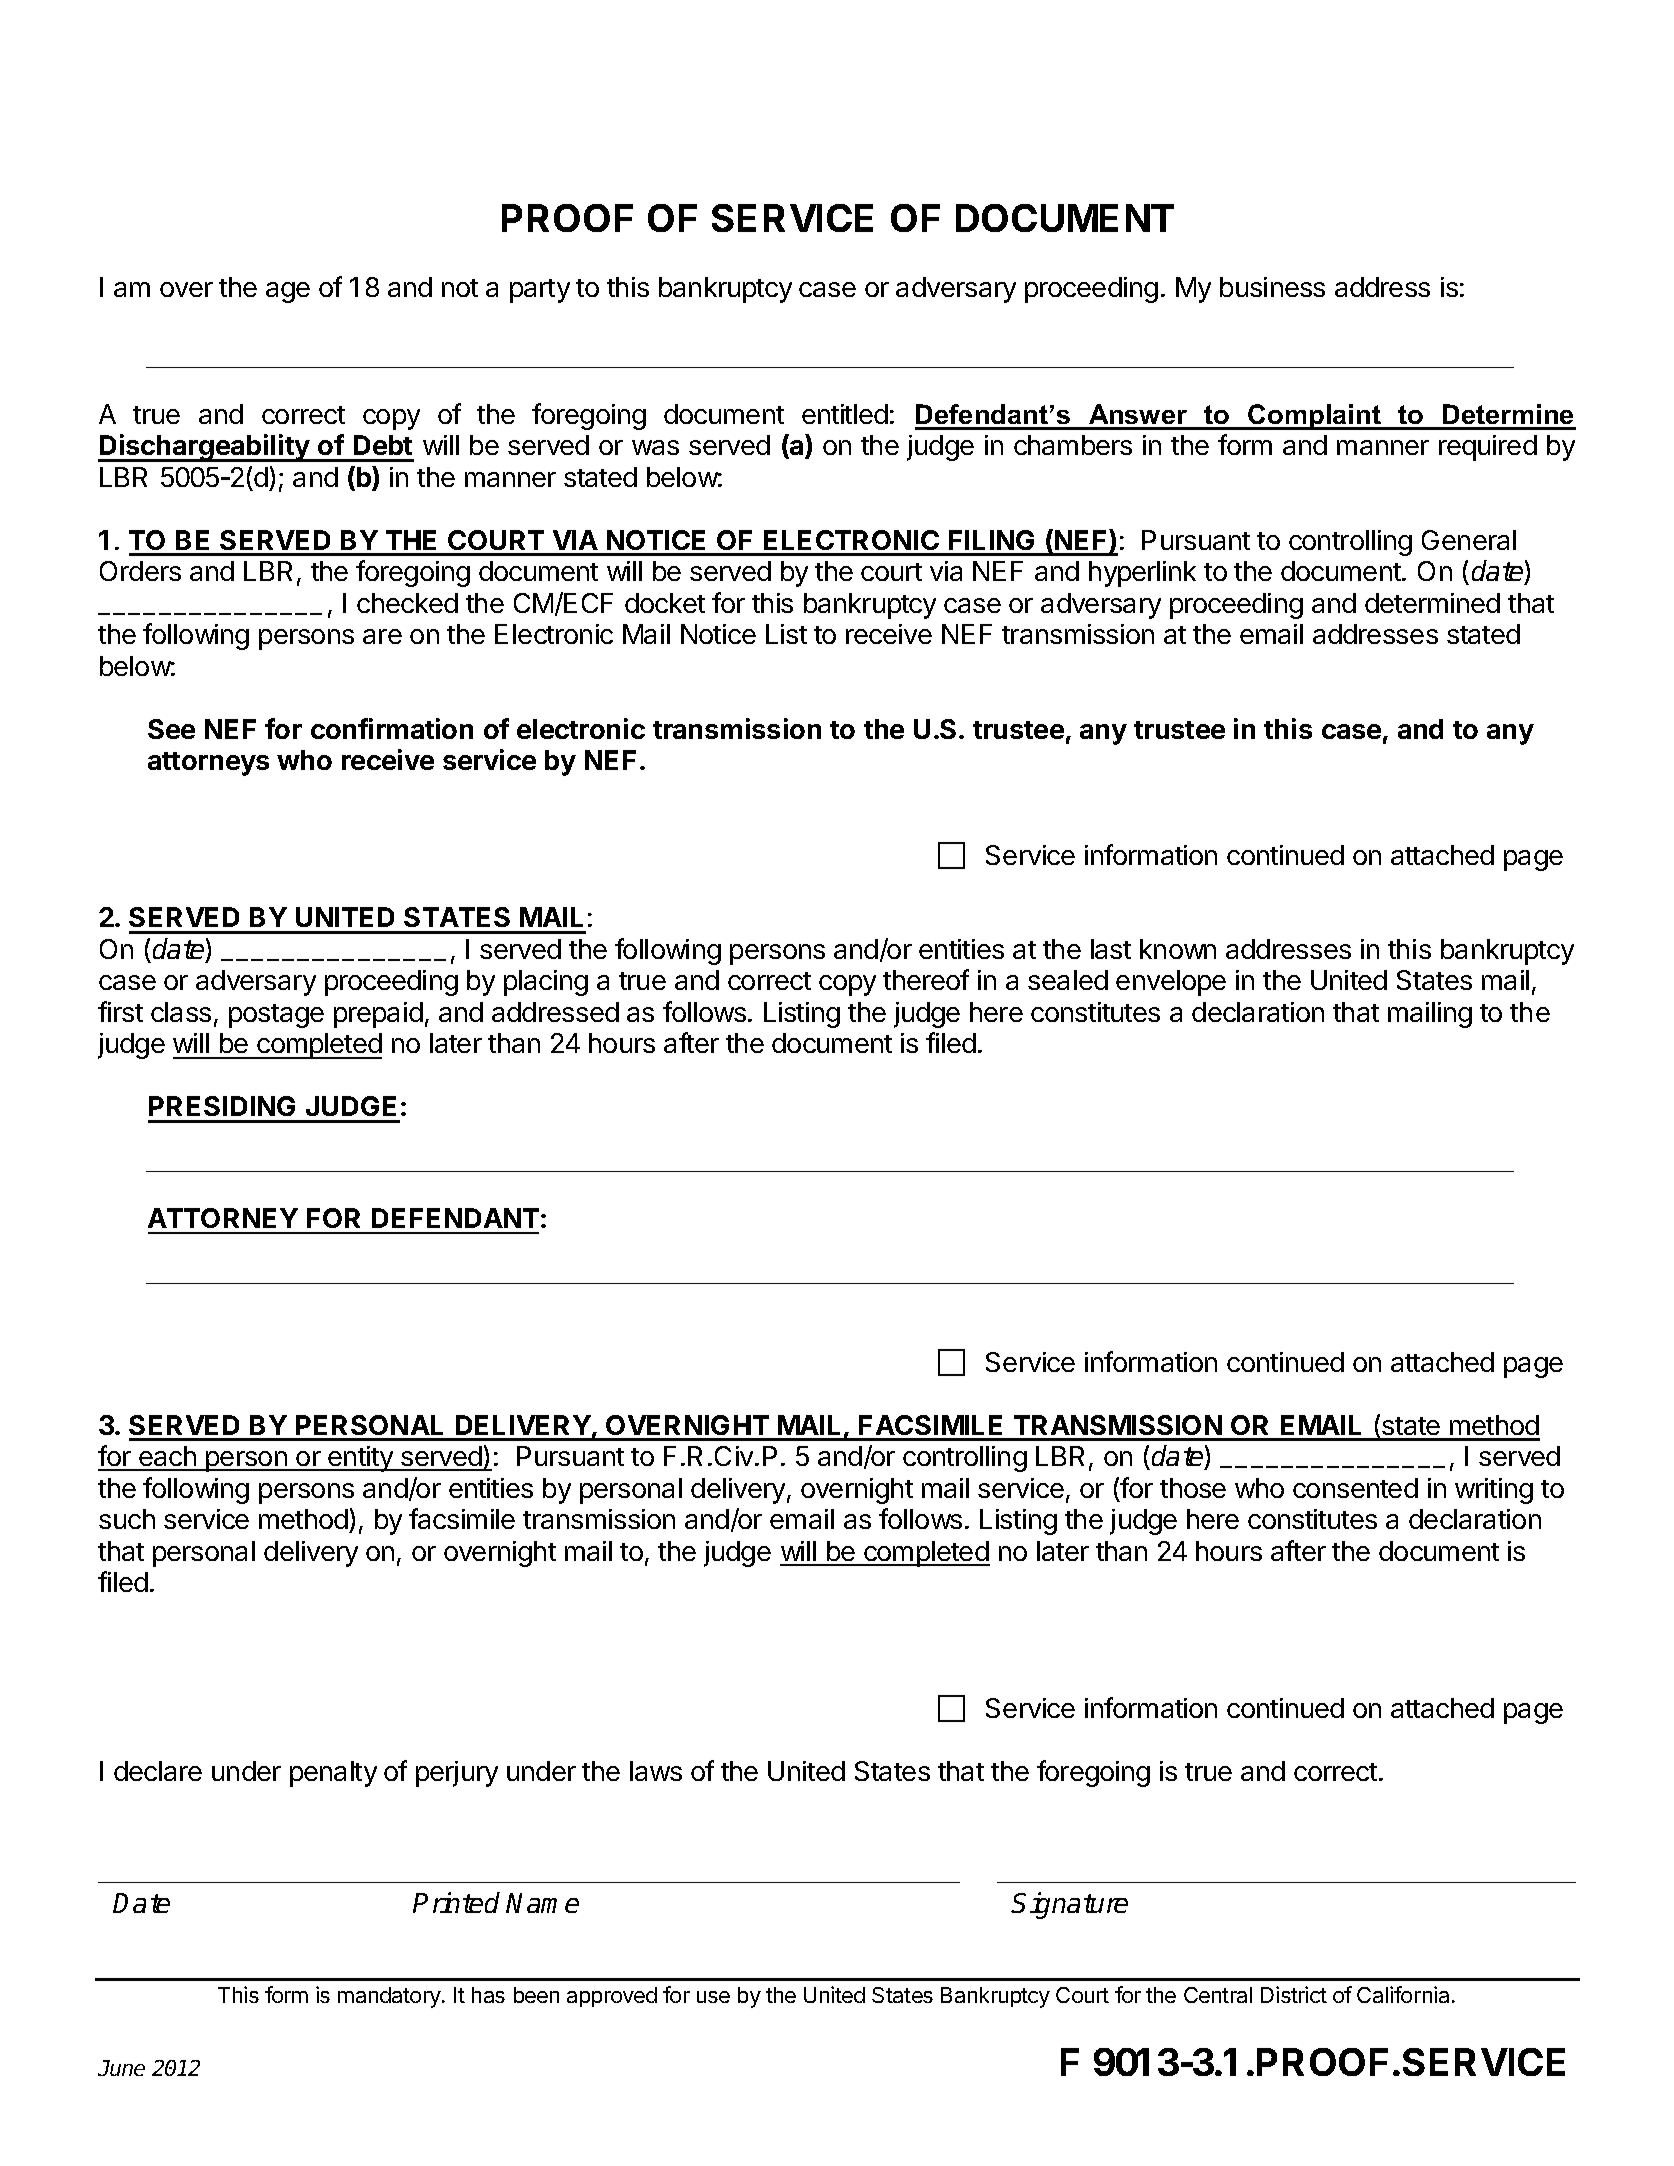 This screenshot has width=1674, height=2166. What do you see at coordinates (1272, 287) in the screenshot?
I see `business` at bounding box center [1272, 287].
